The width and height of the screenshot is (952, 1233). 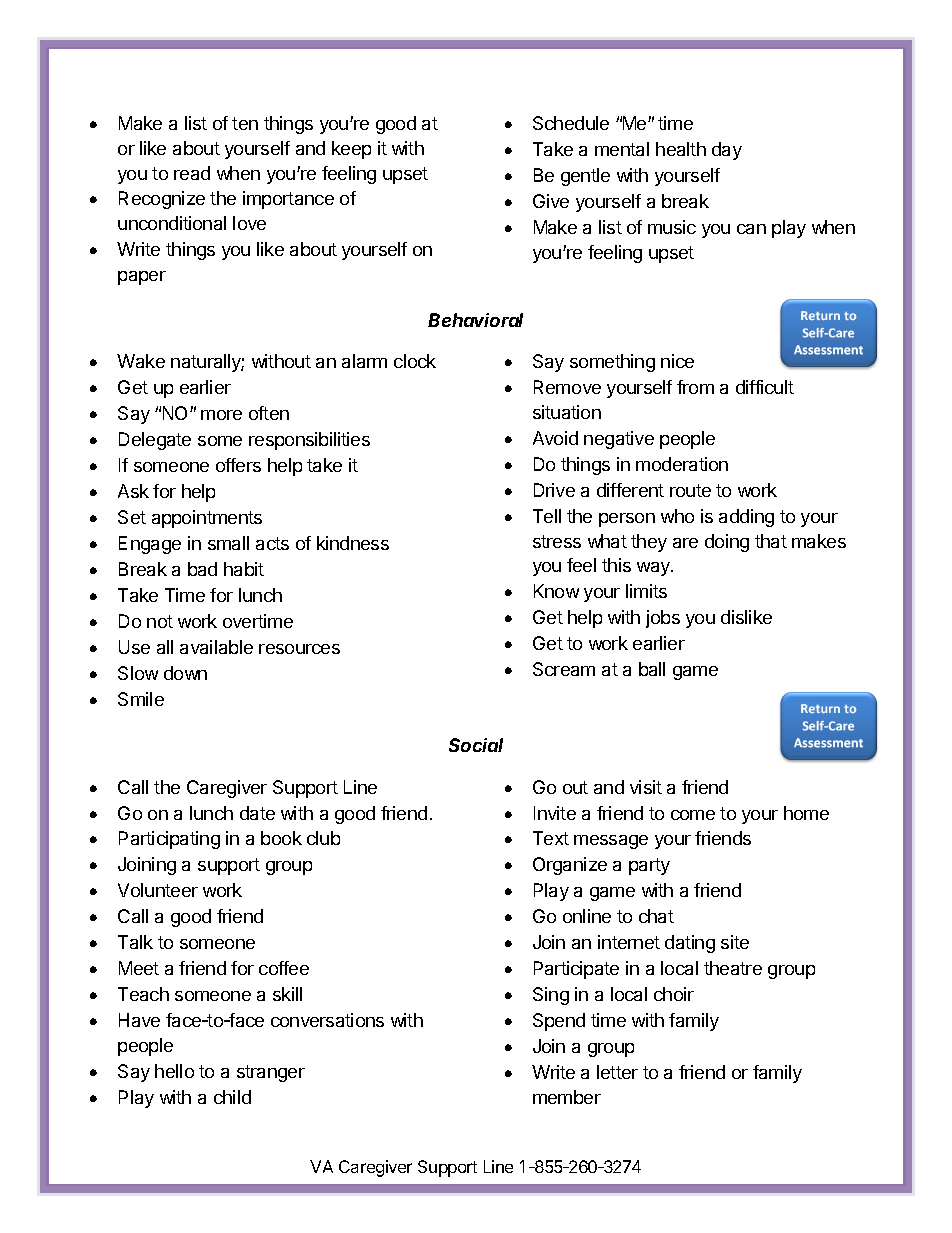 I want to click on day, so click(x=727, y=151).
